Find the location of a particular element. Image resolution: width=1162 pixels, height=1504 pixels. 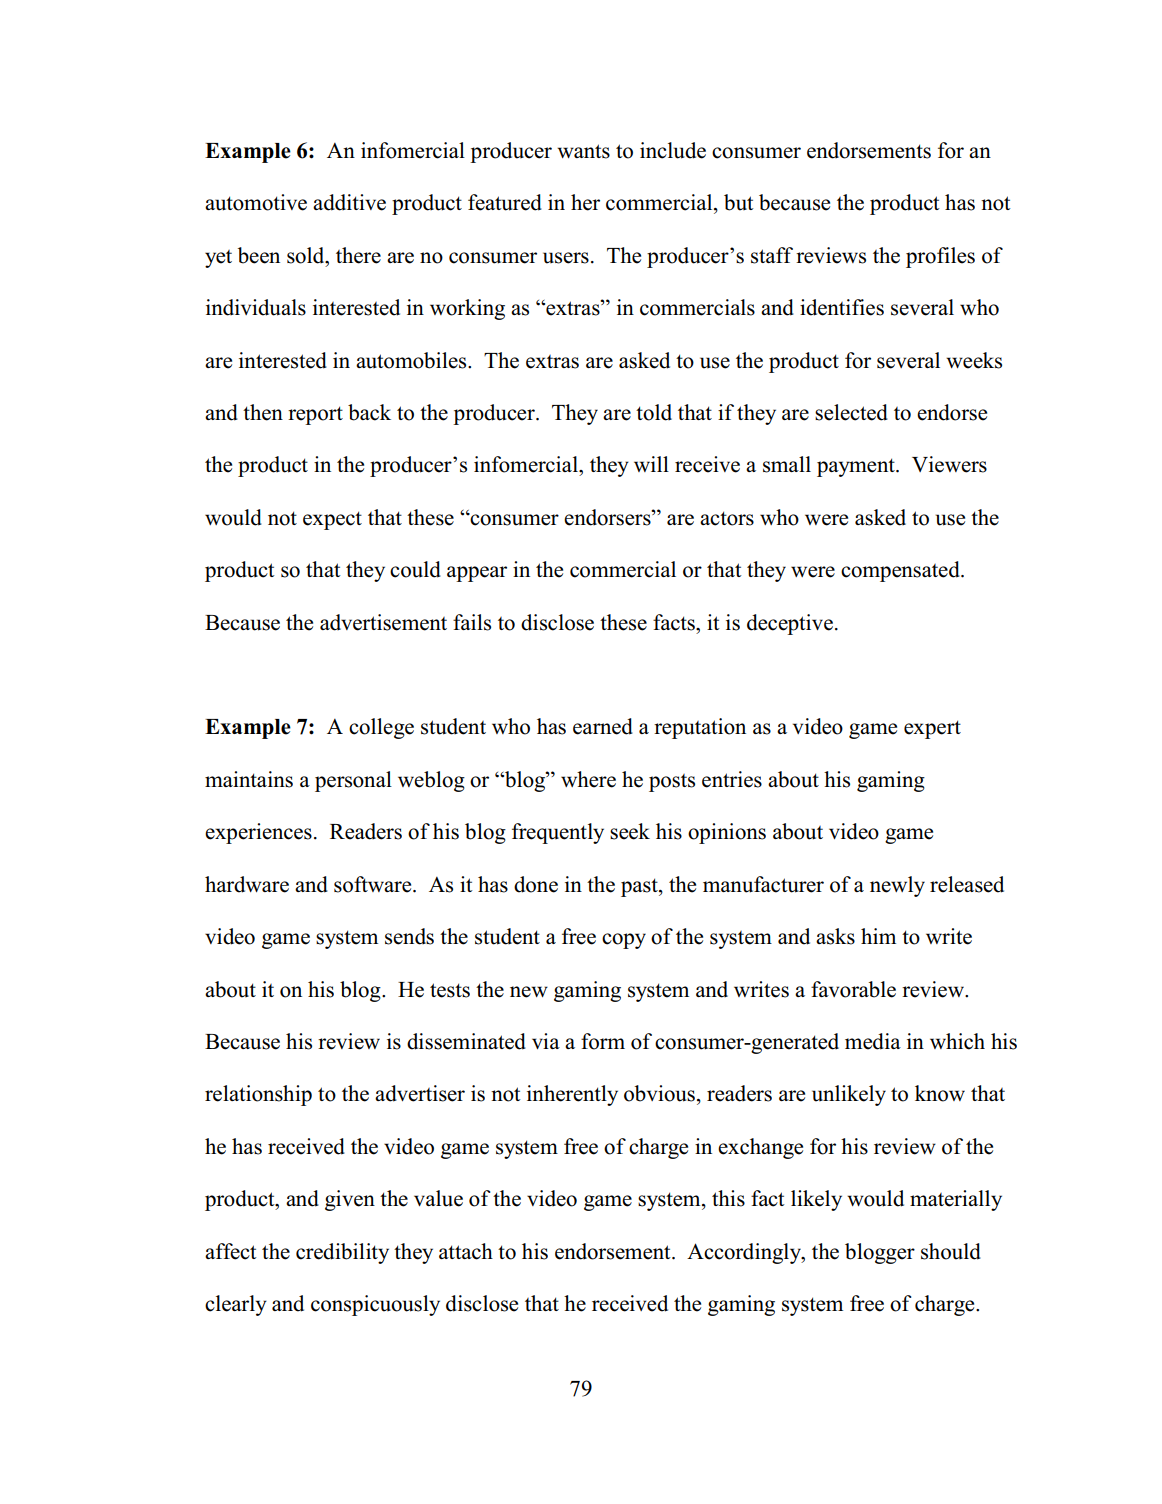

sends is located at coordinates (409, 936).
